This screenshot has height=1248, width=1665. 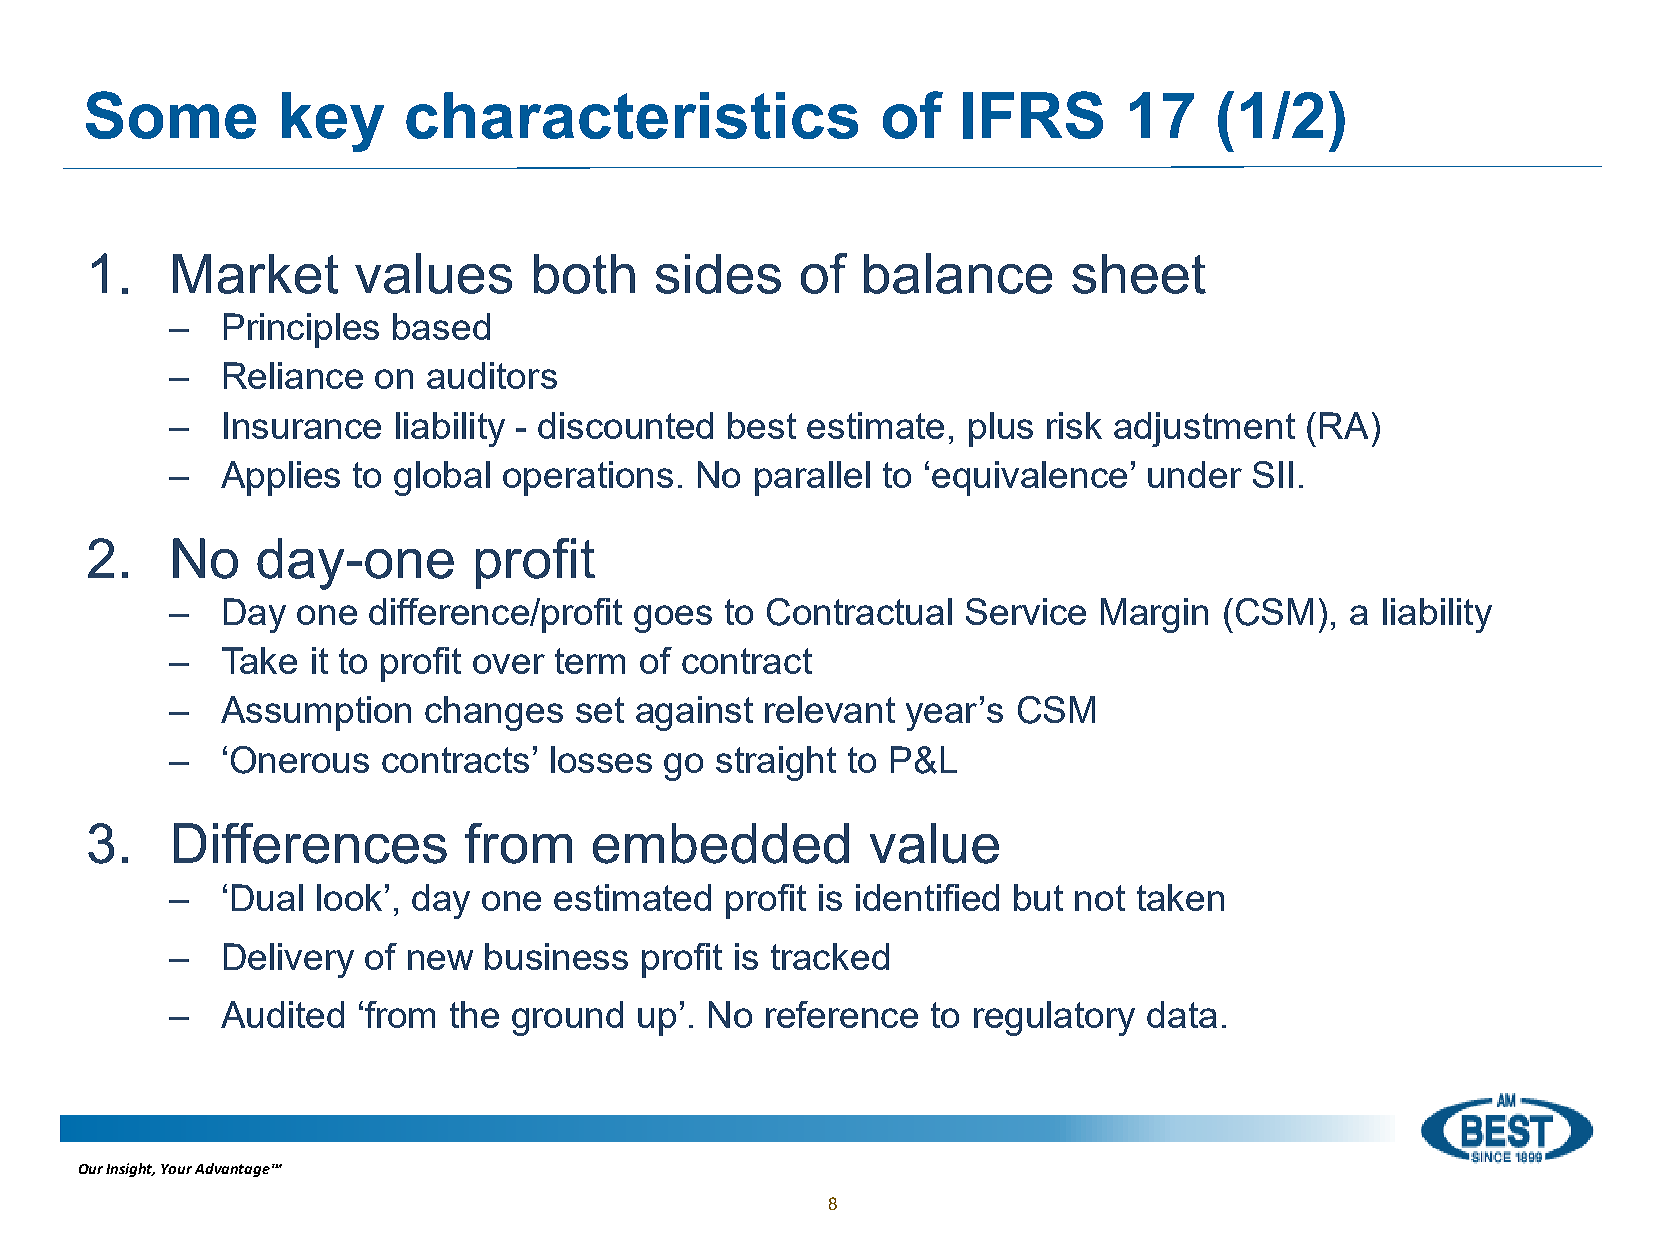 What do you see at coordinates (632, 115) in the screenshot?
I see `characteristics` at bounding box center [632, 115].
